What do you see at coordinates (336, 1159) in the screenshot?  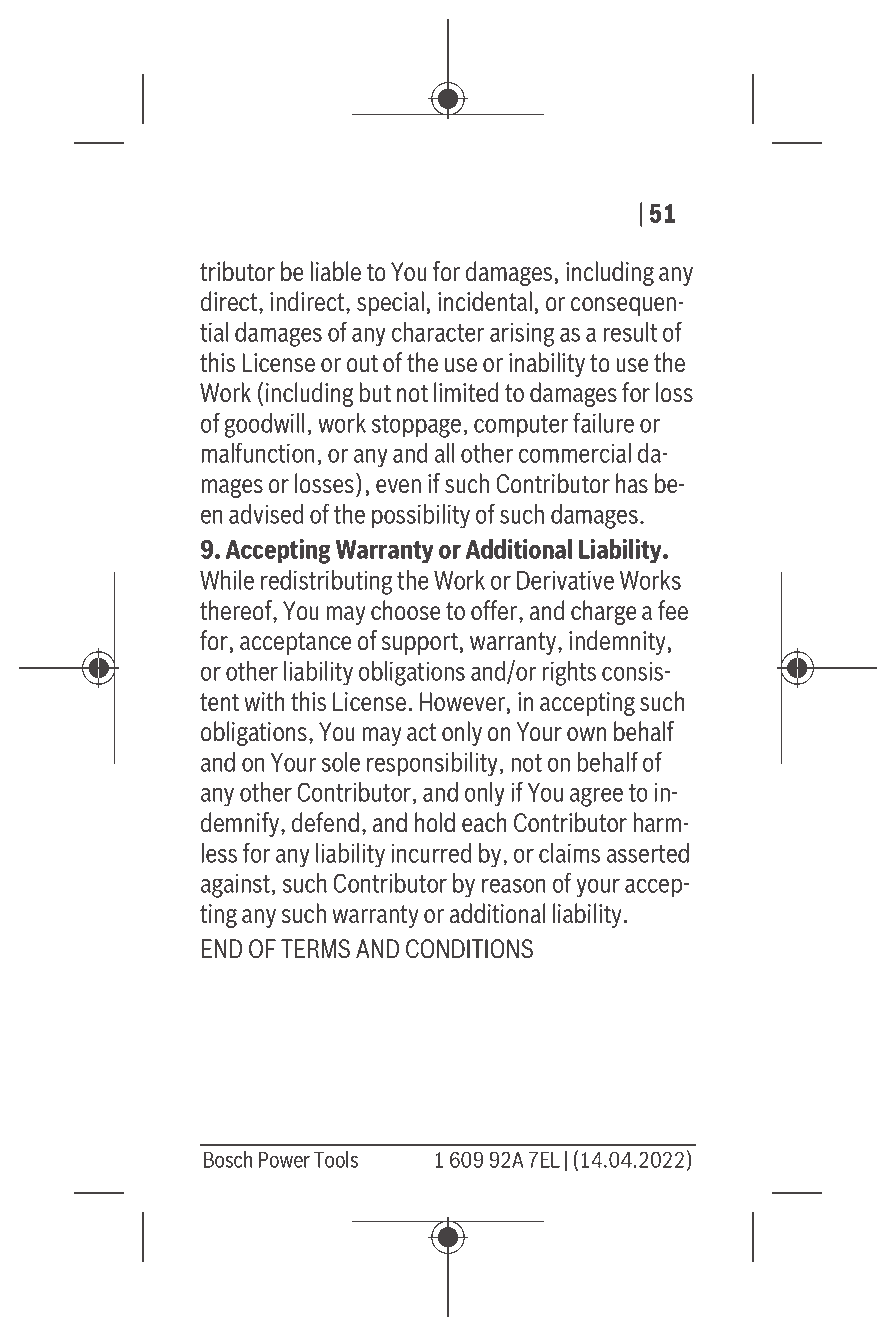 I see `Tools` at bounding box center [336, 1159].
